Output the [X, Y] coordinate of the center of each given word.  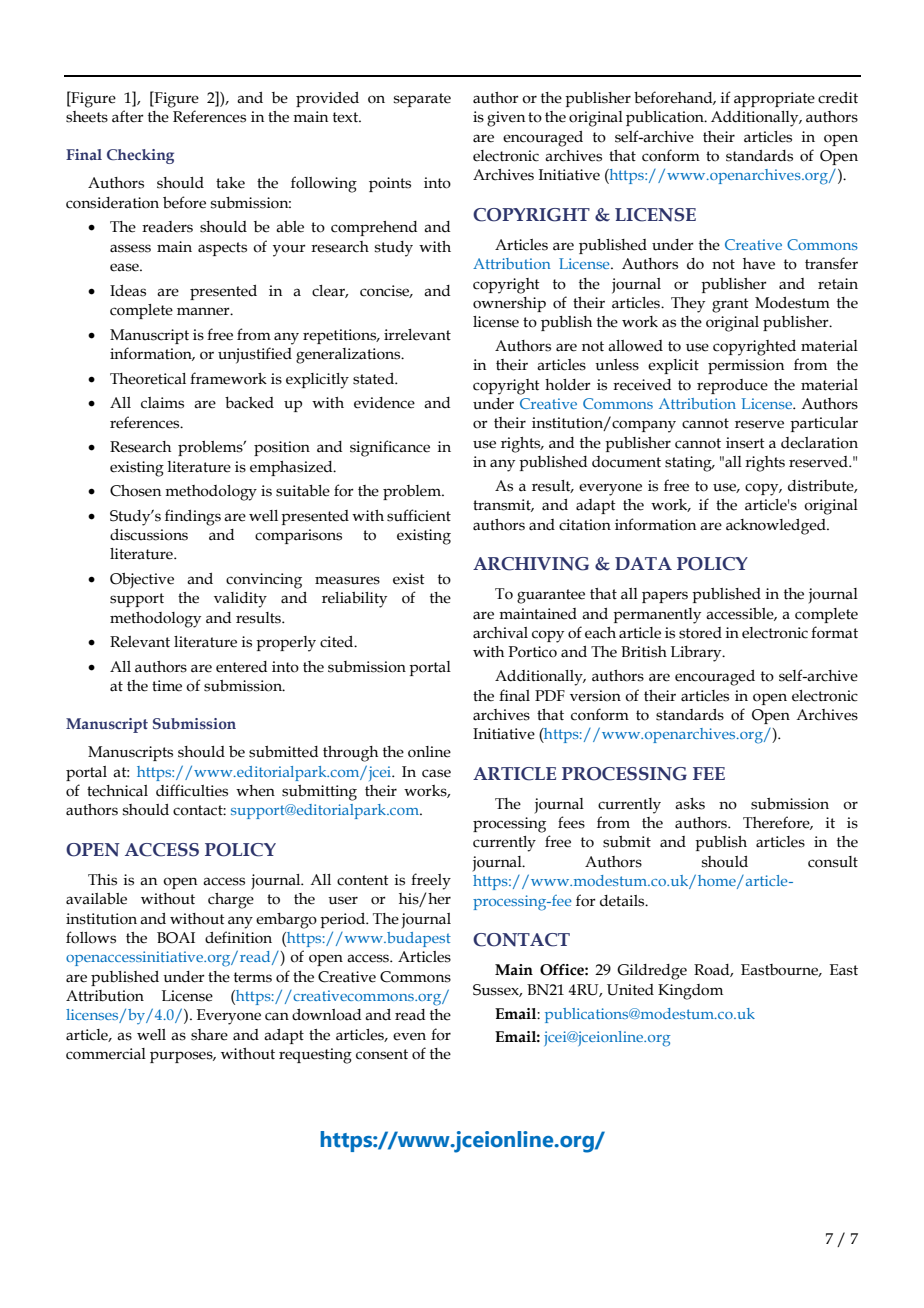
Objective [142, 580]
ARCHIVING [531, 564]
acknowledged [777, 527]
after [128, 116]
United [630, 990]
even [409, 1036]
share [209, 1035]
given [506, 119]
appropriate [774, 99]
